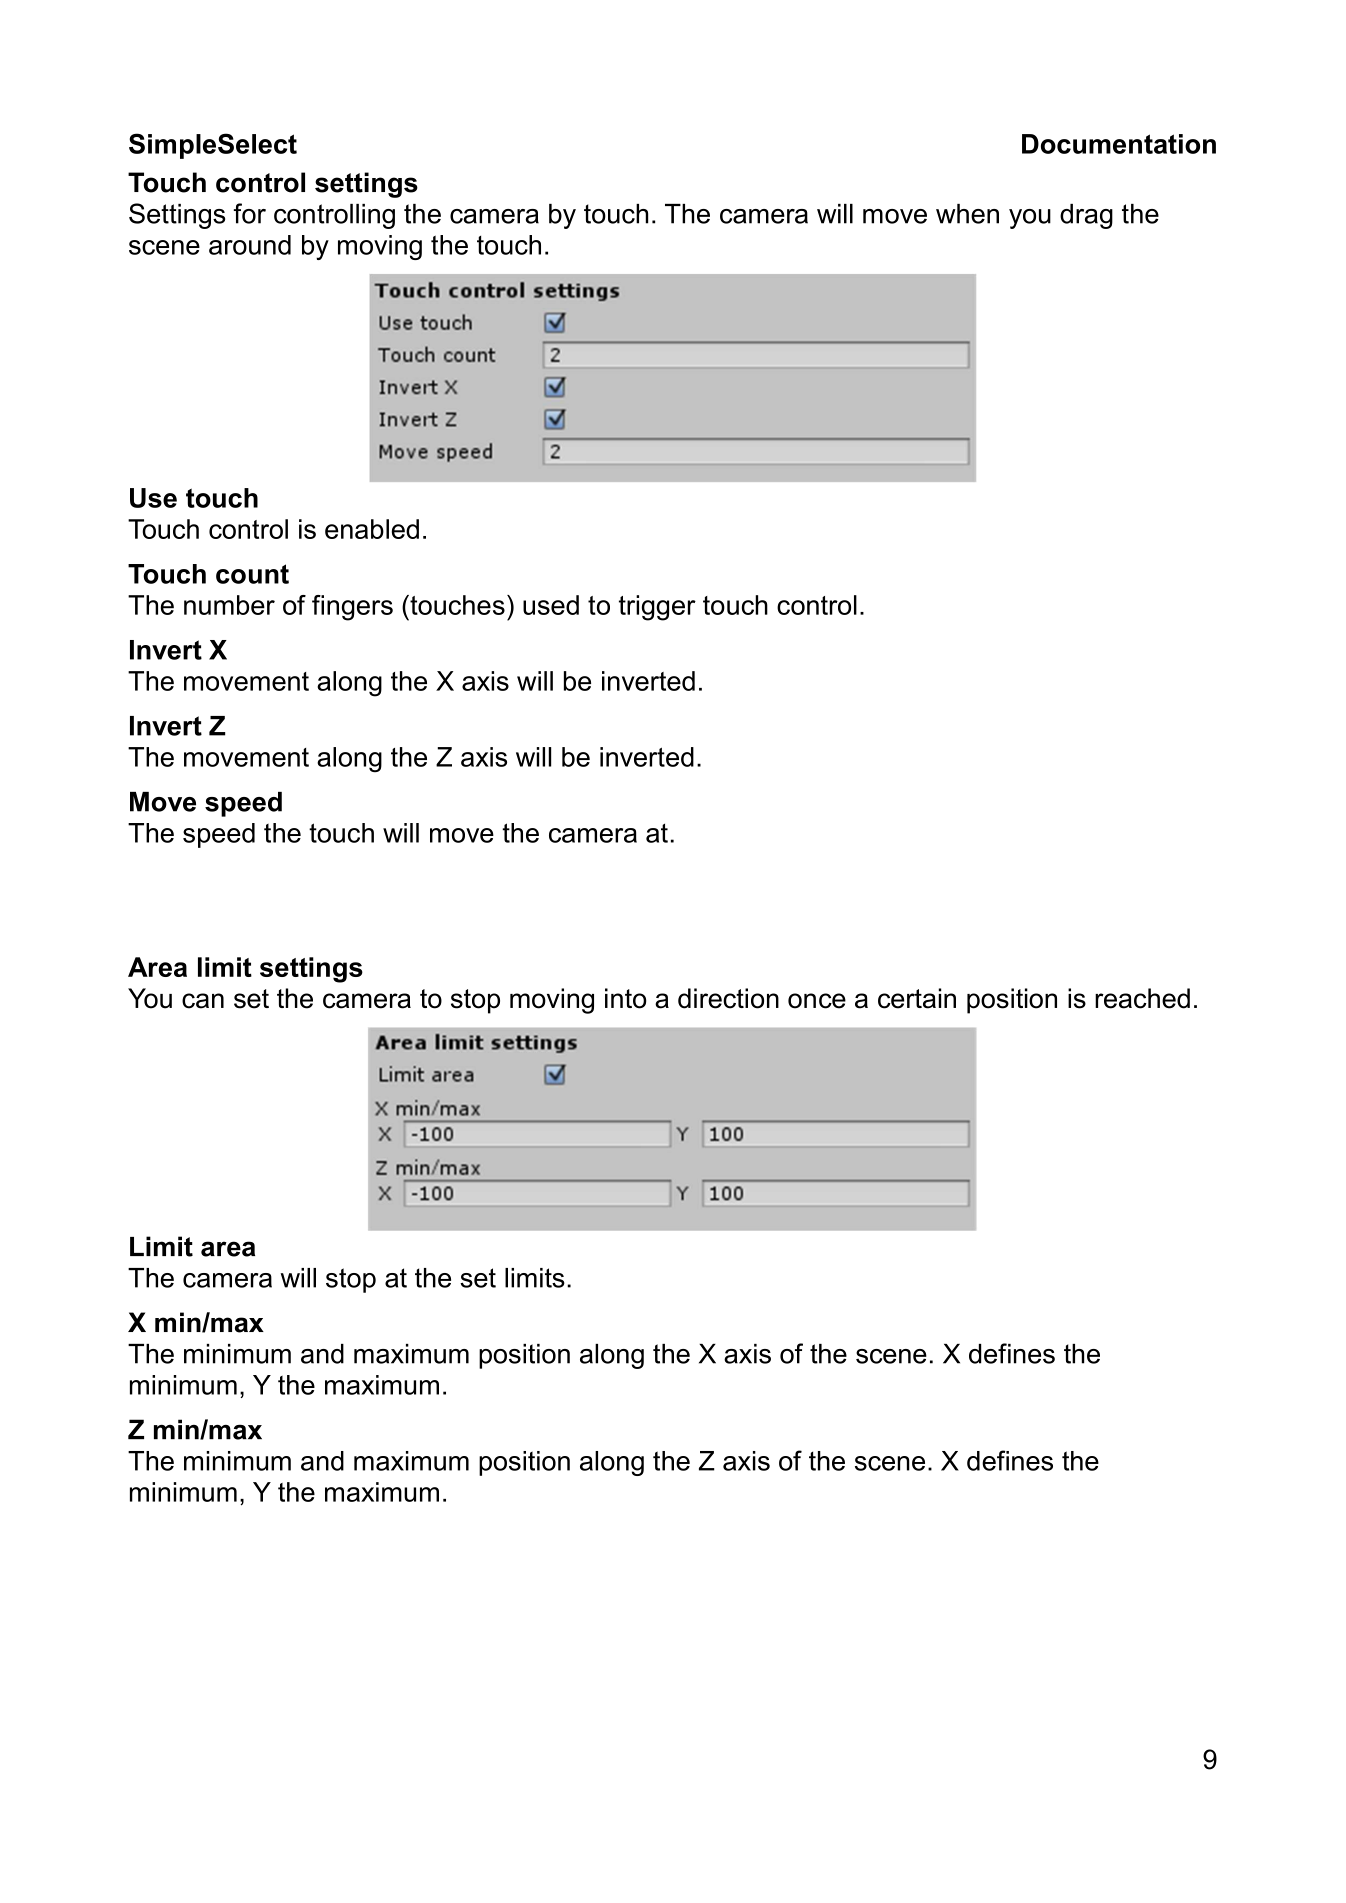 This screenshot has width=1346, height=1903. Describe the element at coordinates (1119, 144) in the screenshot. I see `Documentation` at that location.
